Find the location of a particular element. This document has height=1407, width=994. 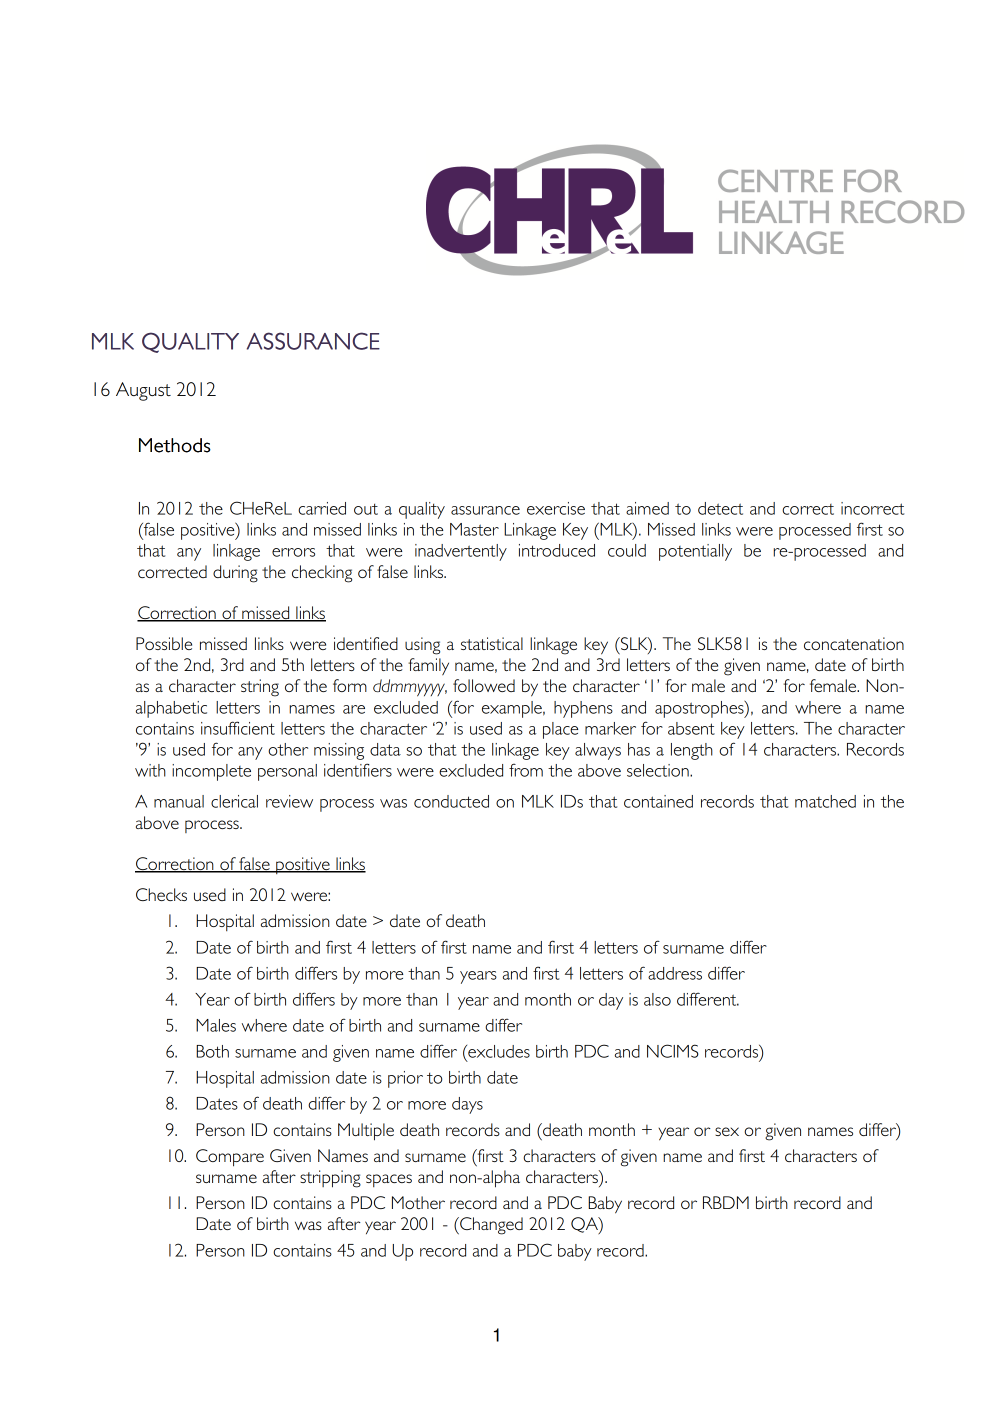

Both is located at coordinates (212, 1051).
